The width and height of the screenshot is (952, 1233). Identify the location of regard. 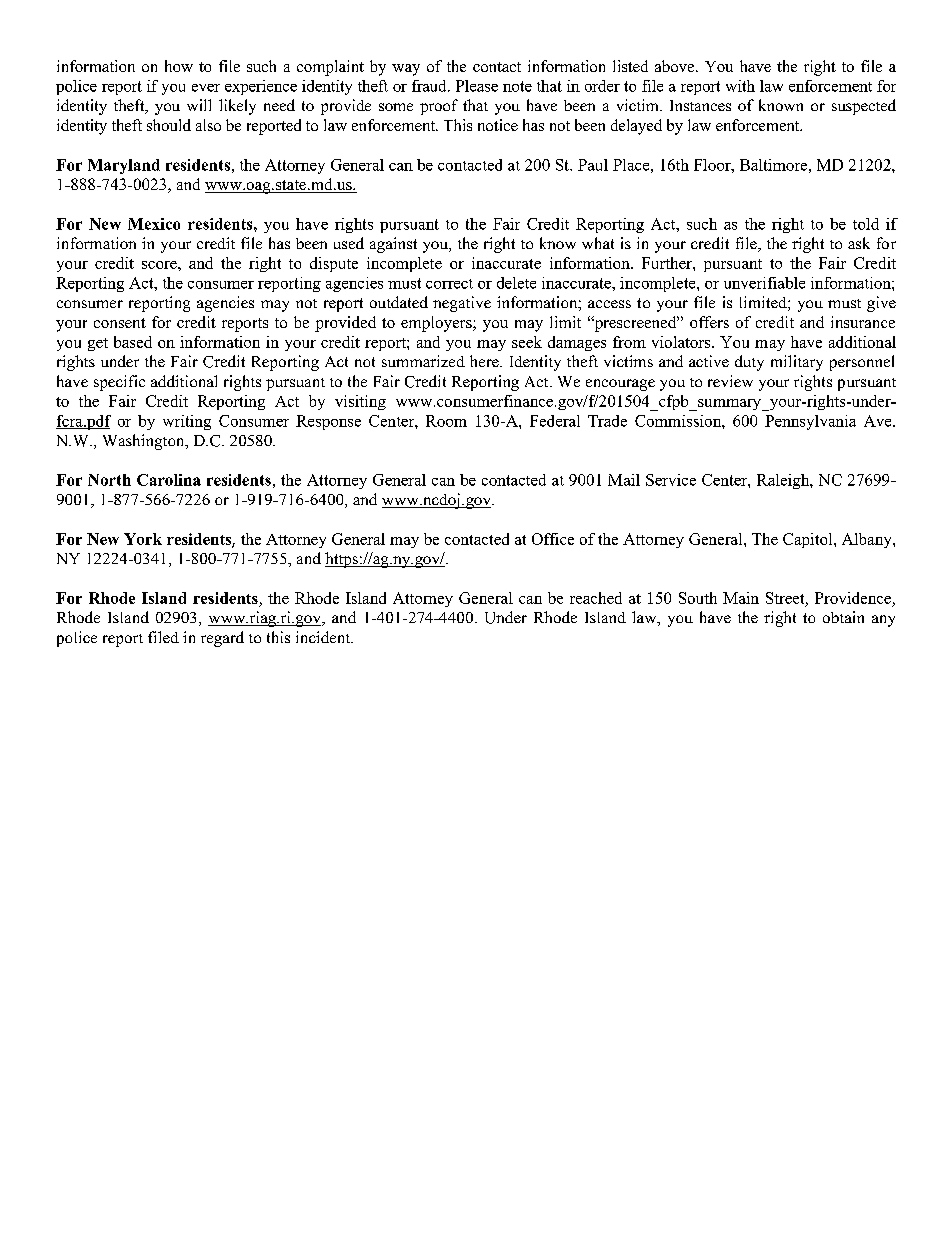
(222, 639).
